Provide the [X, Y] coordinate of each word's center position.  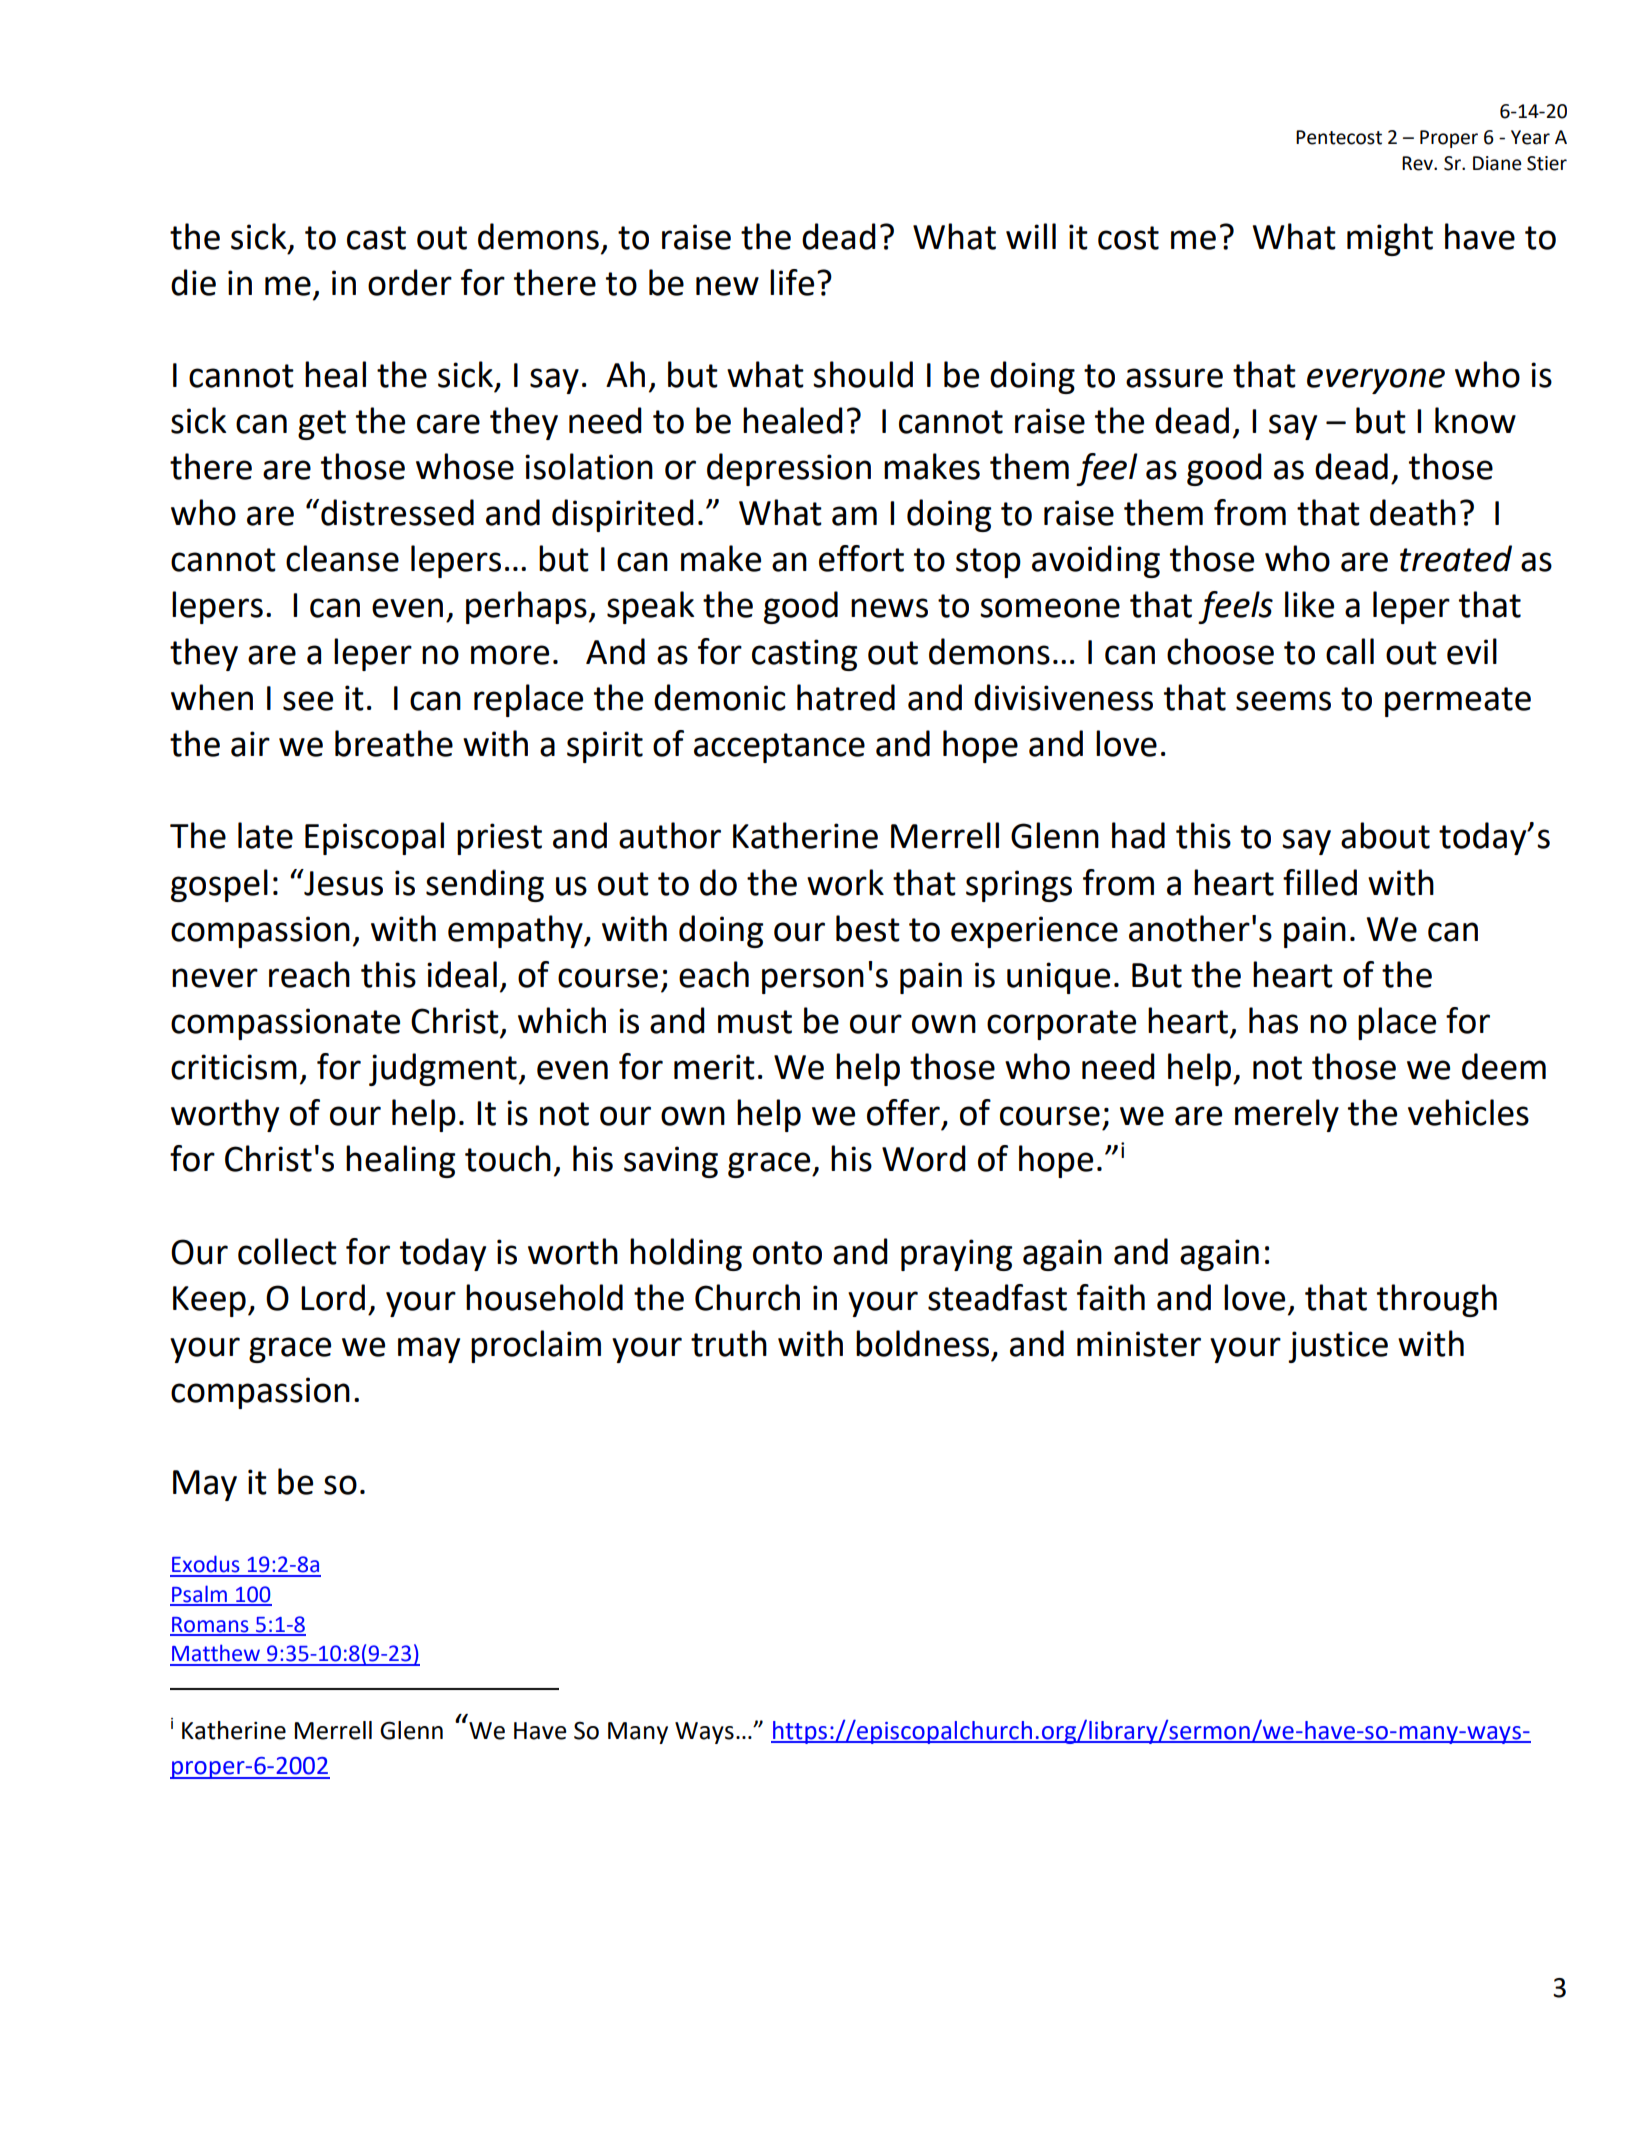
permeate [1458, 702]
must [755, 1022]
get [322, 425]
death [1413, 512]
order [410, 282]
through [1437, 1300]
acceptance [779, 748]
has [1273, 1020]
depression [789, 469]
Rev [1418, 163]
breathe [394, 743]
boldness [922, 1343]
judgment [443, 1069]
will [1031, 236]
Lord [333, 1297]
